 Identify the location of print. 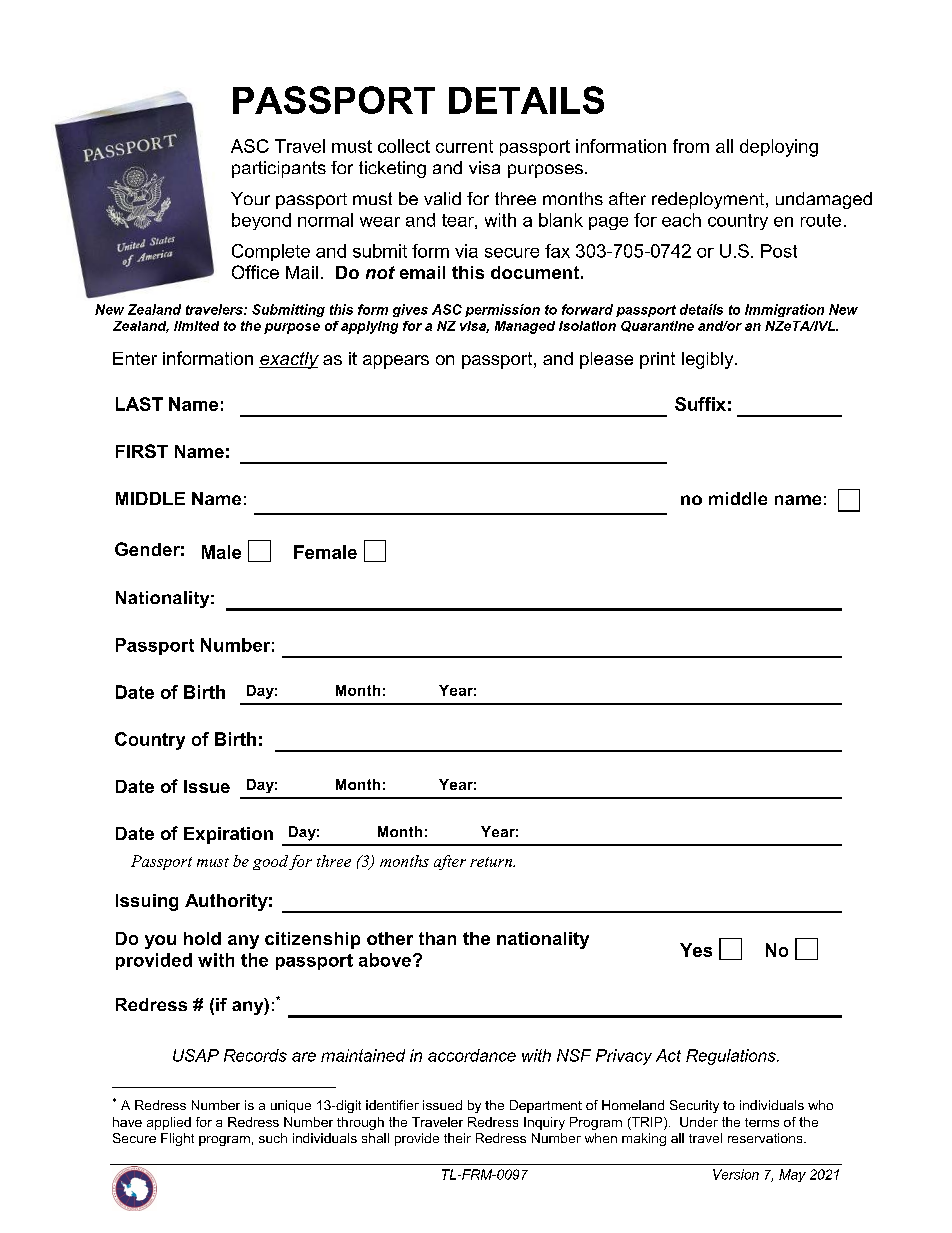
(657, 360).
